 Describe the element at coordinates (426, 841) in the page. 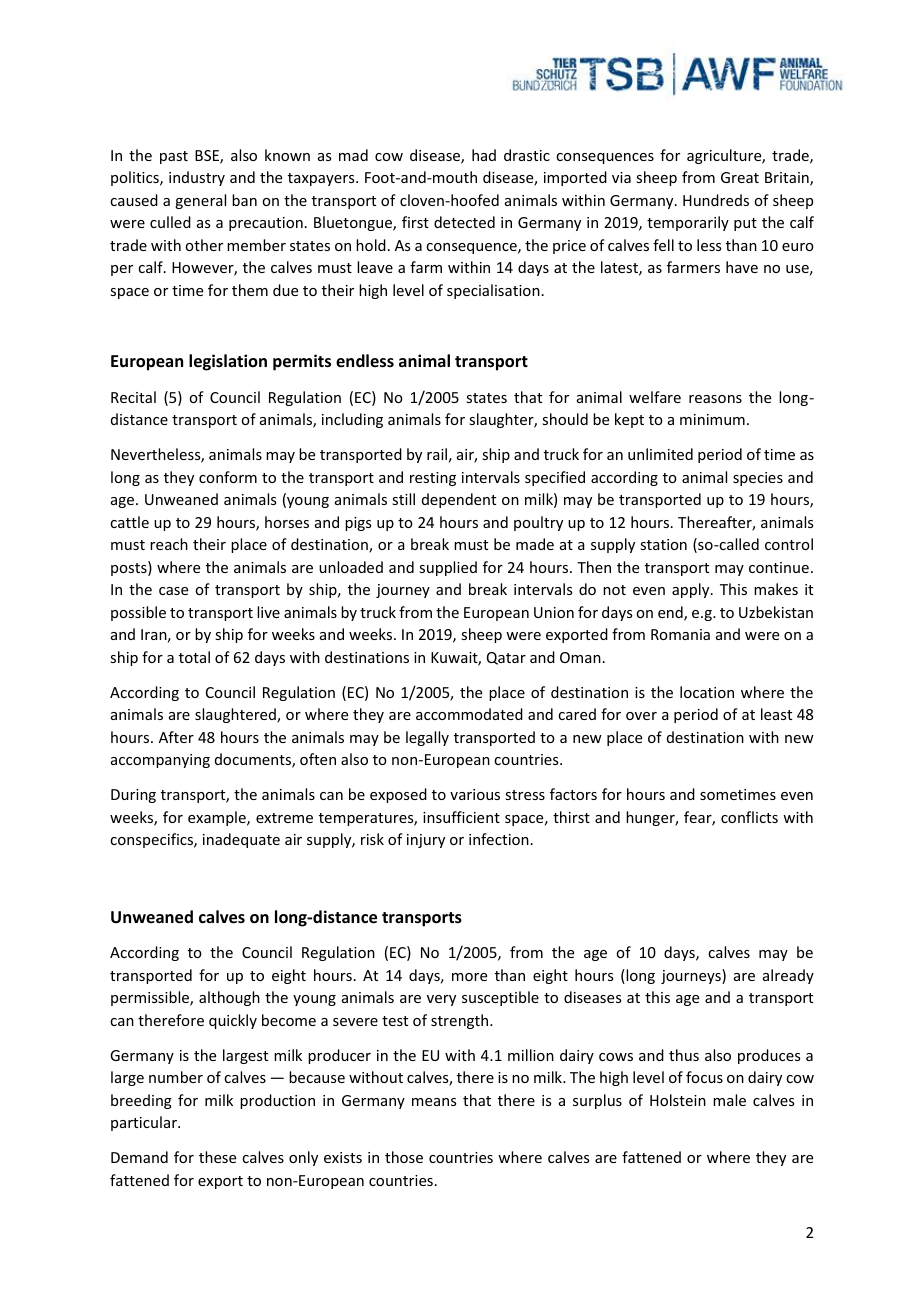

I see `injury` at that location.
